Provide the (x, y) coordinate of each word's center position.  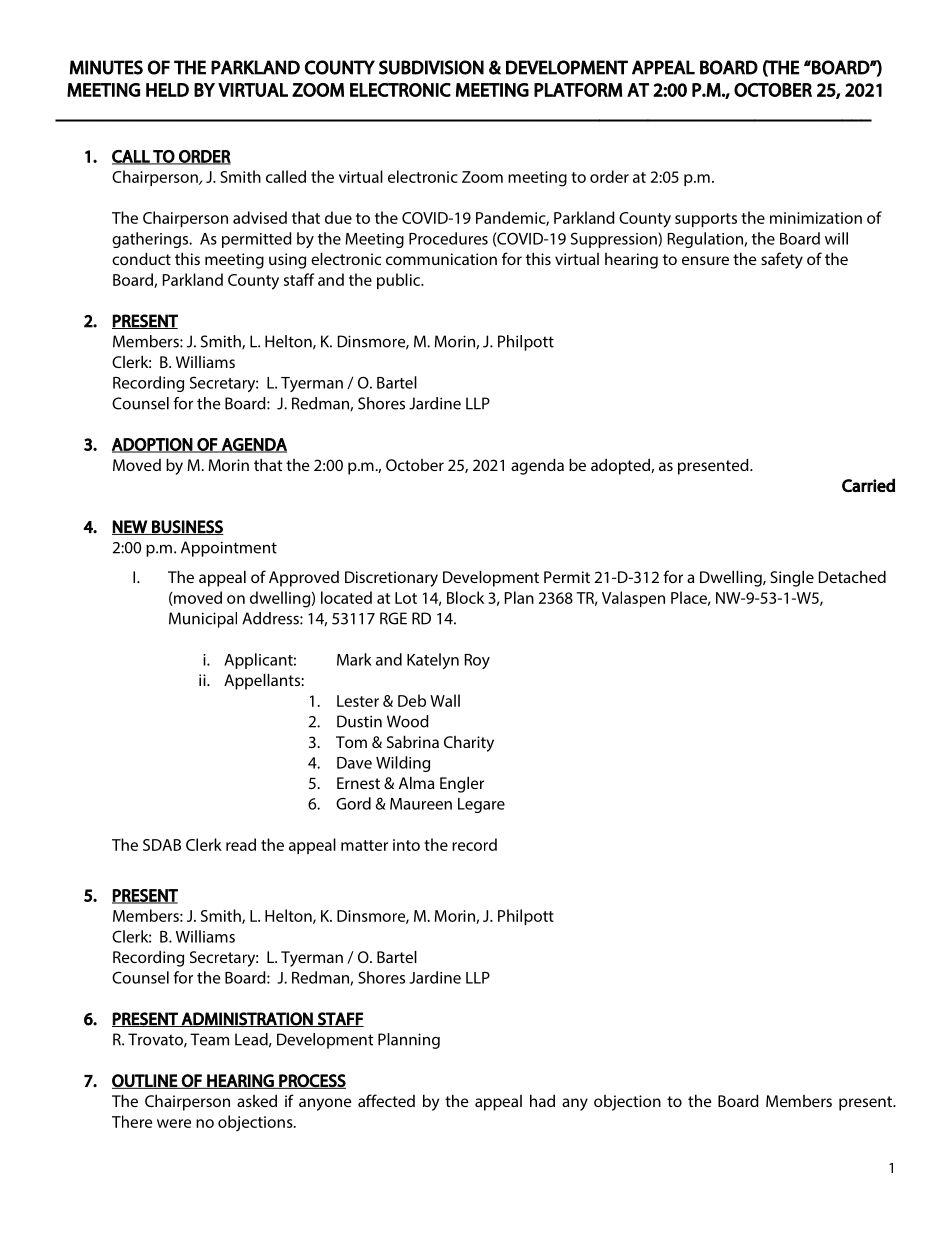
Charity (469, 744)
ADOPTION (153, 445)
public (399, 281)
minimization (816, 218)
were (174, 1123)
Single (792, 578)
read (241, 844)
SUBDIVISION (431, 67)
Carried (868, 485)
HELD (167, 90)
